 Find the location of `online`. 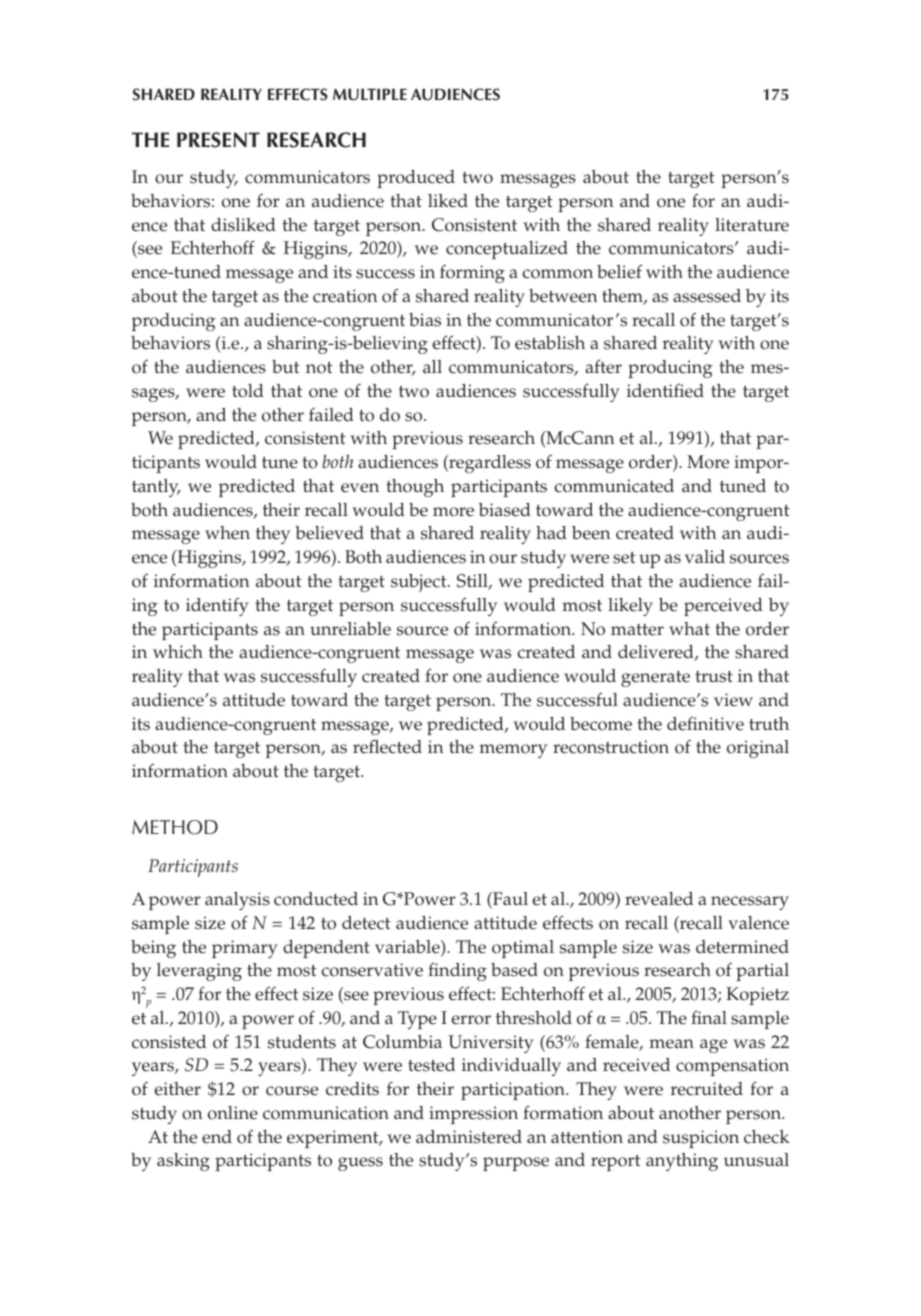

online is located at coordinates (233, 1113).
